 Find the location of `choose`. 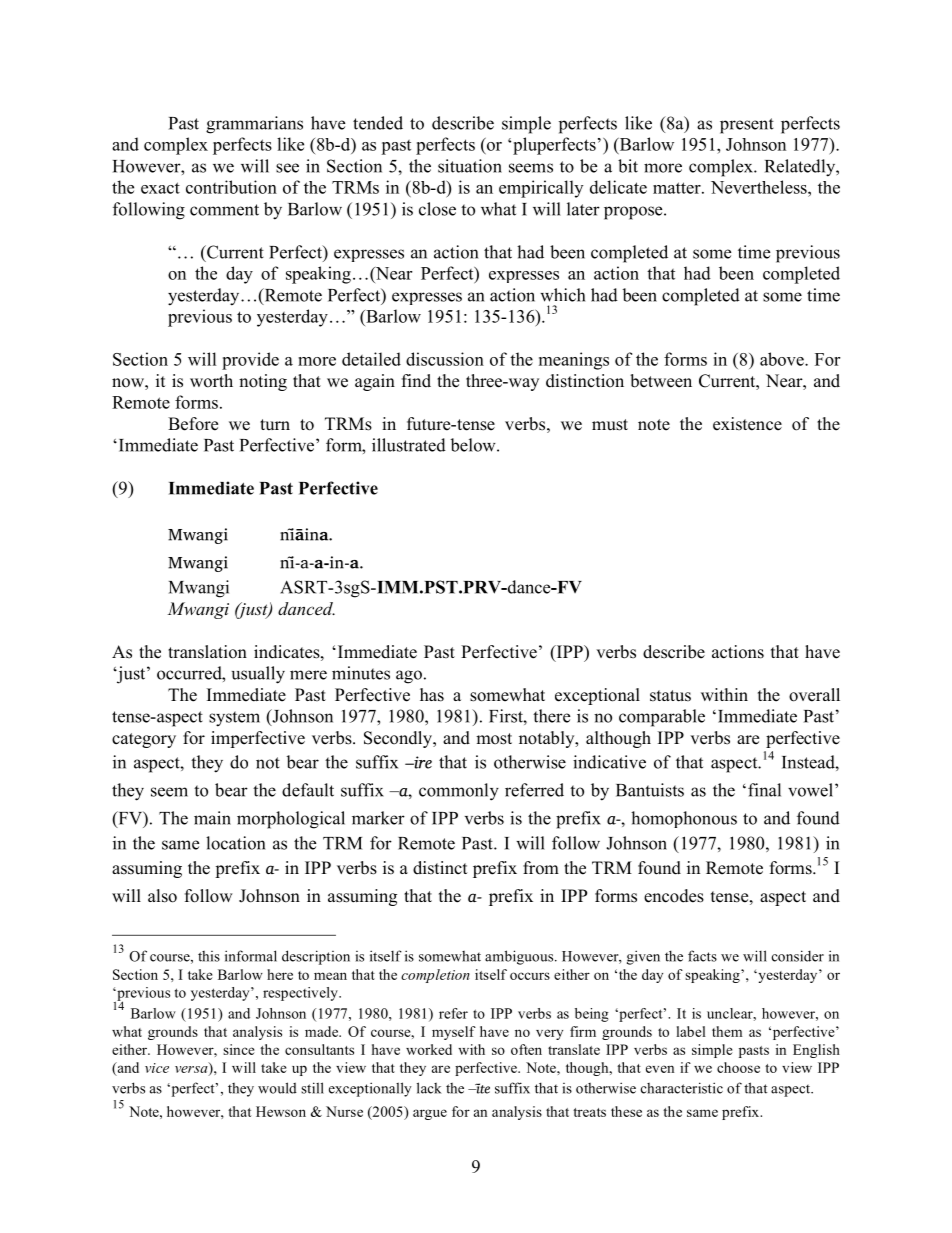

choose is located at coordinates (738, 1067).
